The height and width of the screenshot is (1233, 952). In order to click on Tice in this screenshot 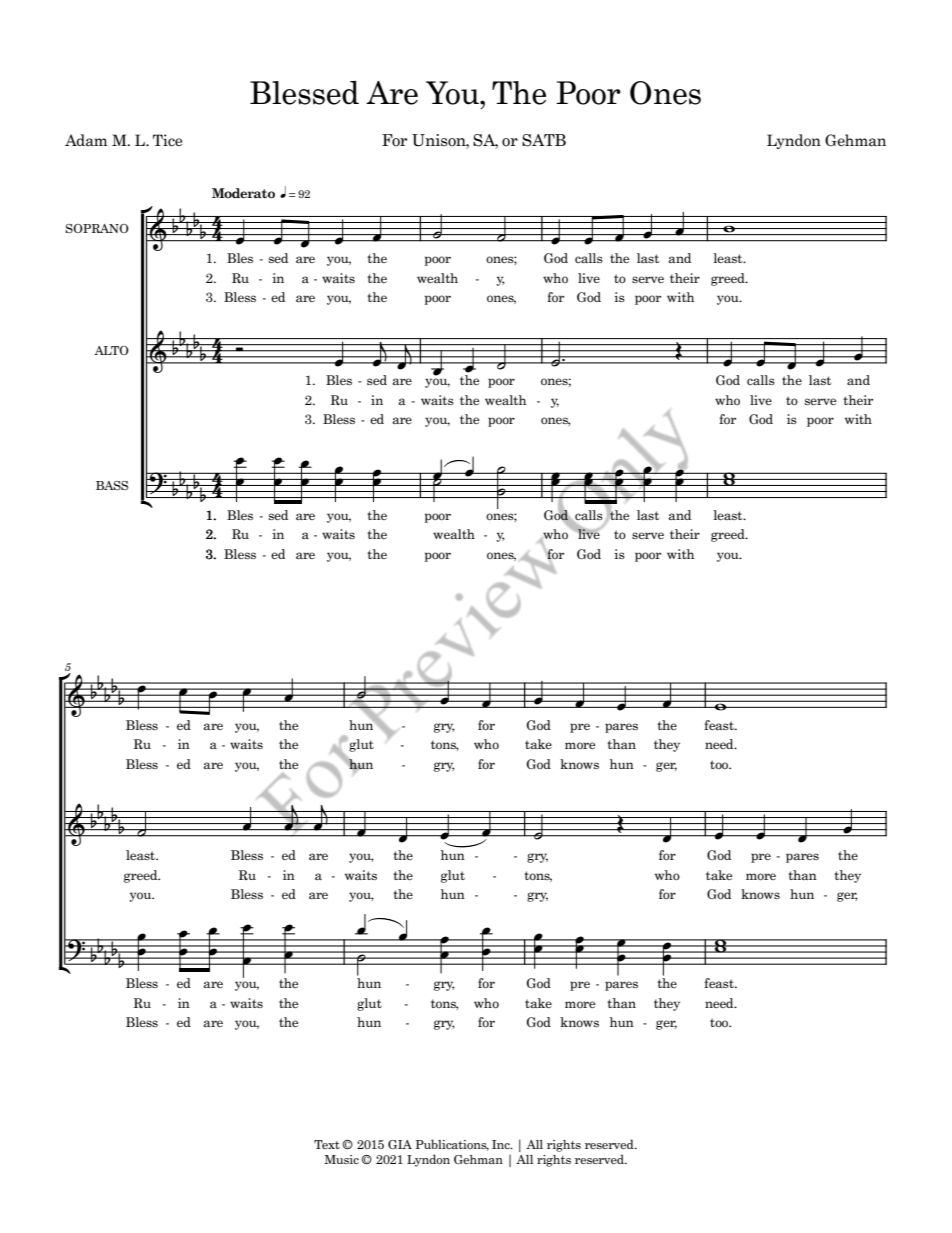, I will do `click(167, 140)`.
